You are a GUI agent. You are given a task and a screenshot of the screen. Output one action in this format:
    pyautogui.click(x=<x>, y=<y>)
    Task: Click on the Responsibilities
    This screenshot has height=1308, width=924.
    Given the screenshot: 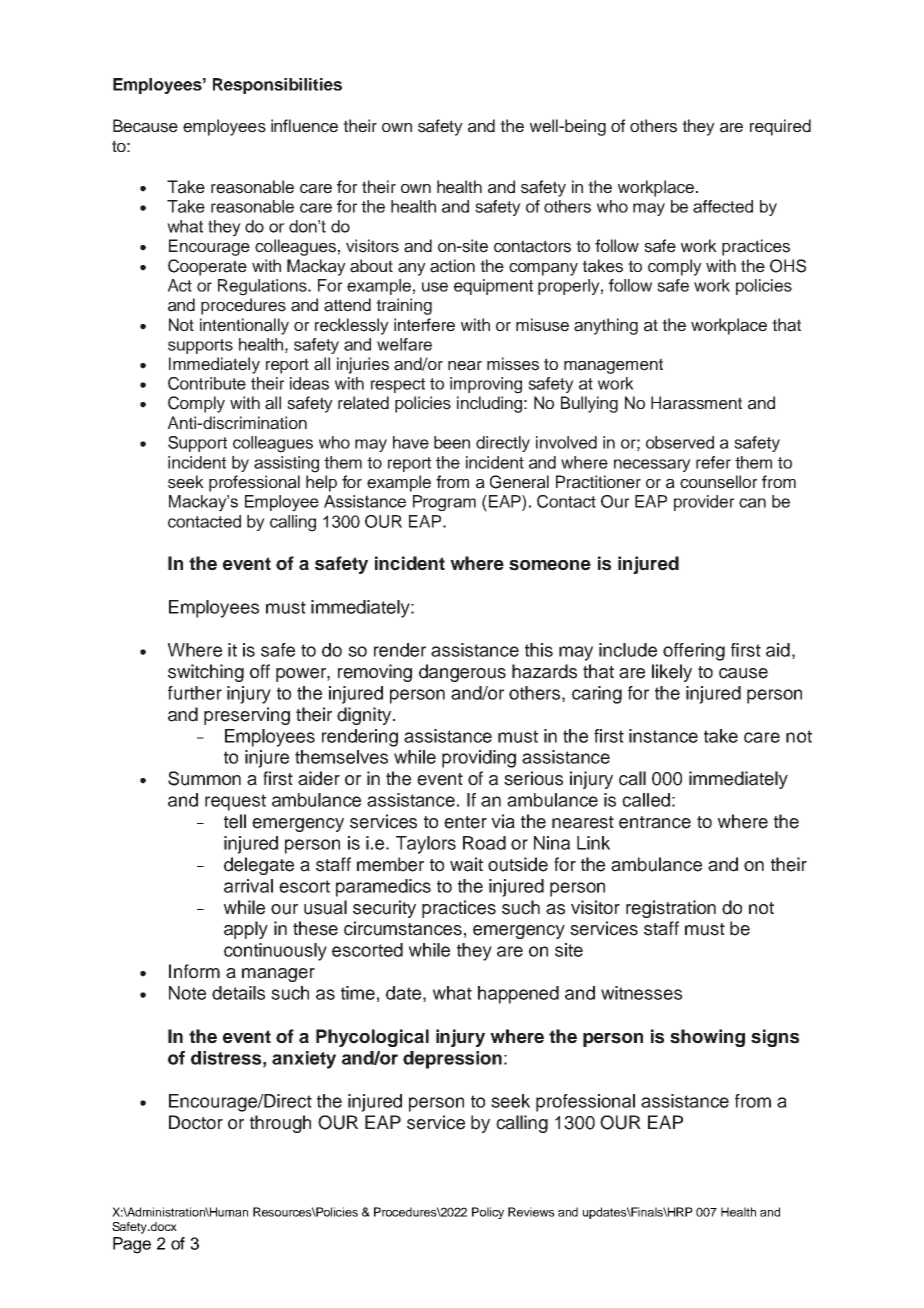 What is the action you would take?
    pyautogui.click(x=277, y=86)
